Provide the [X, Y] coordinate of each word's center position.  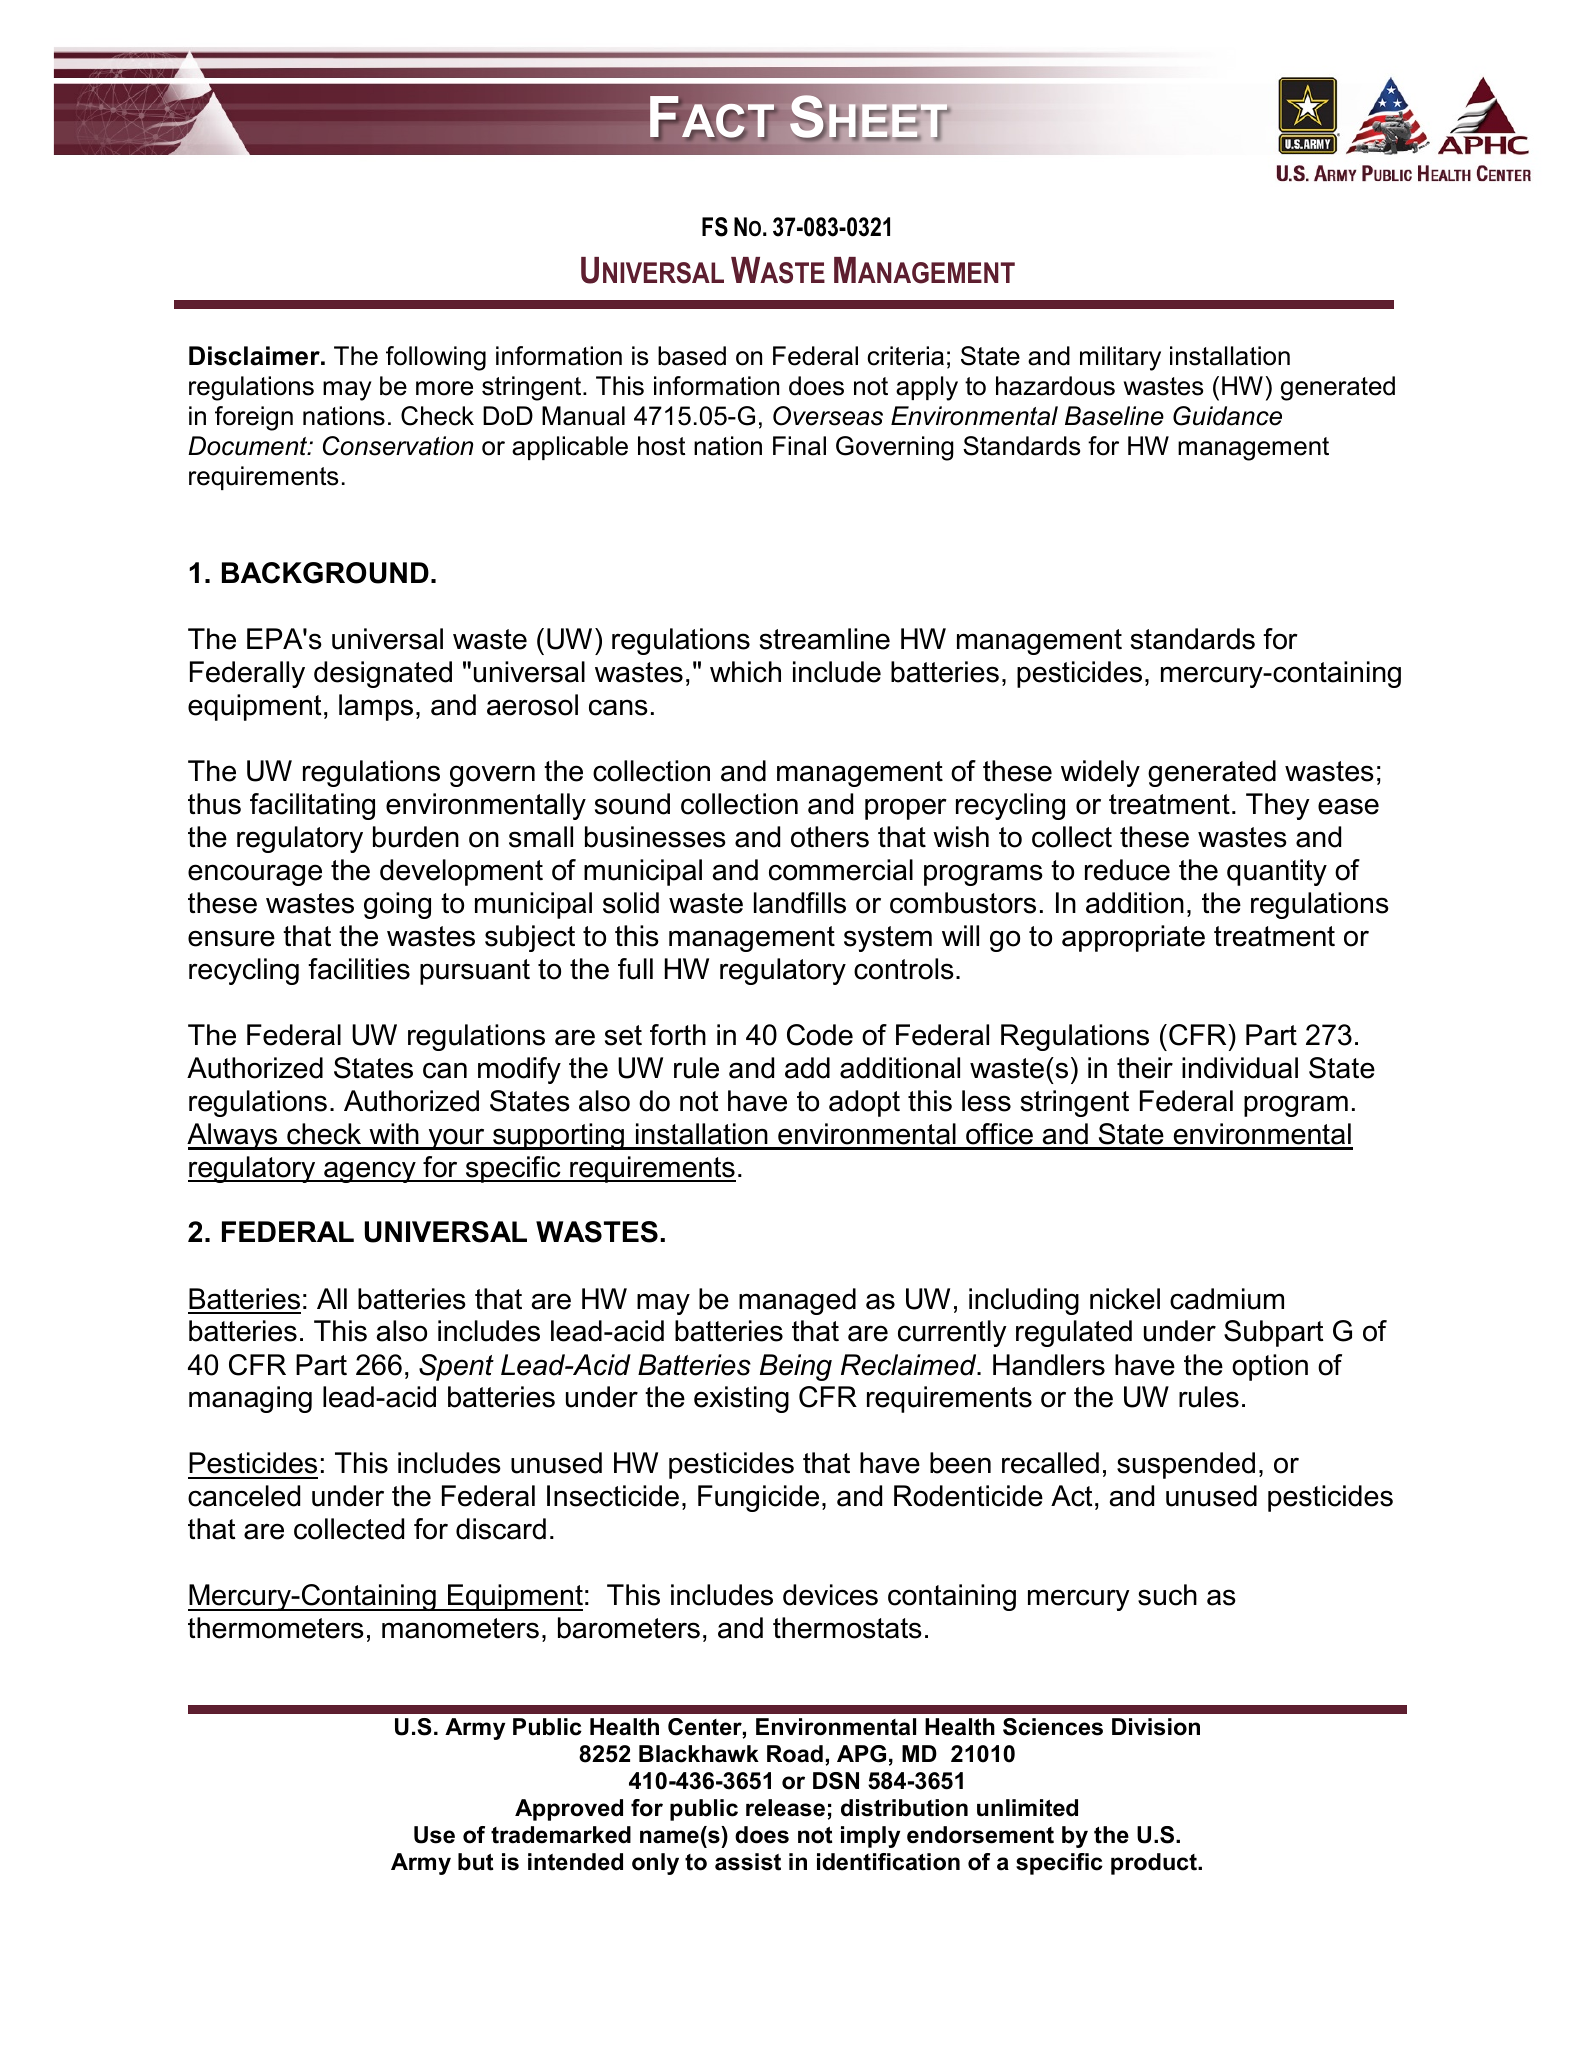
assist [748, 1862]
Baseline [1114, 416]
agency [370, 1172]
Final [799, 446]
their [1145, 1068]
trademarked [561, 1835]
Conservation [398, 446]
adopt [864, 1103]
